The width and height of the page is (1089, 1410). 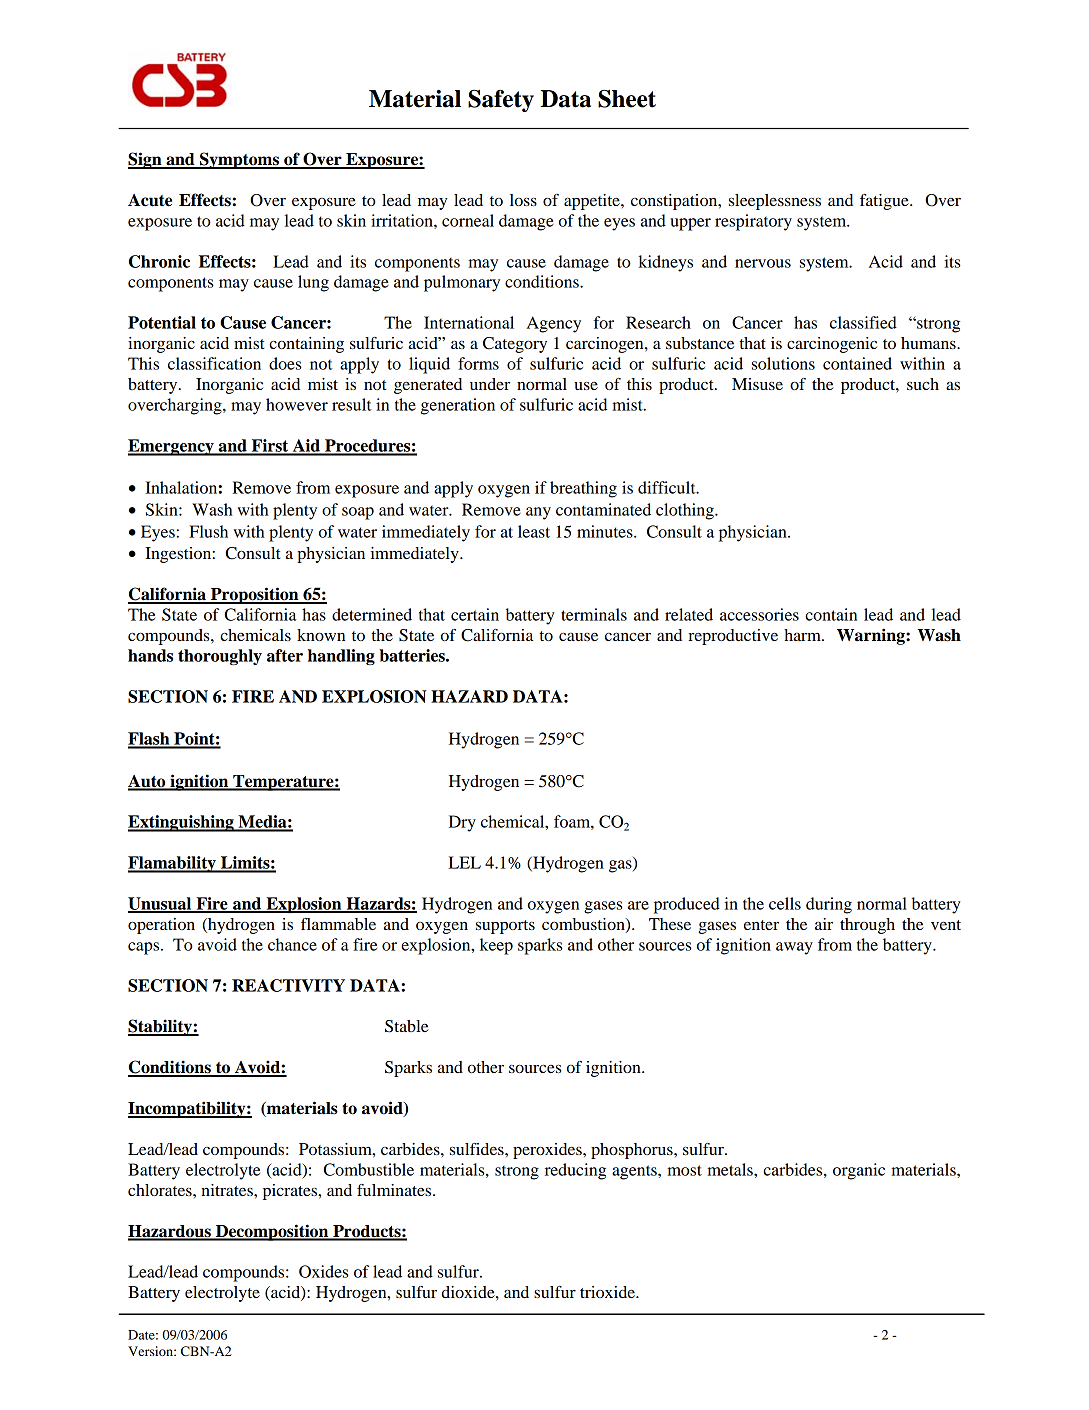 I want to click on Decomposition, so click(x=272, y=1232).
